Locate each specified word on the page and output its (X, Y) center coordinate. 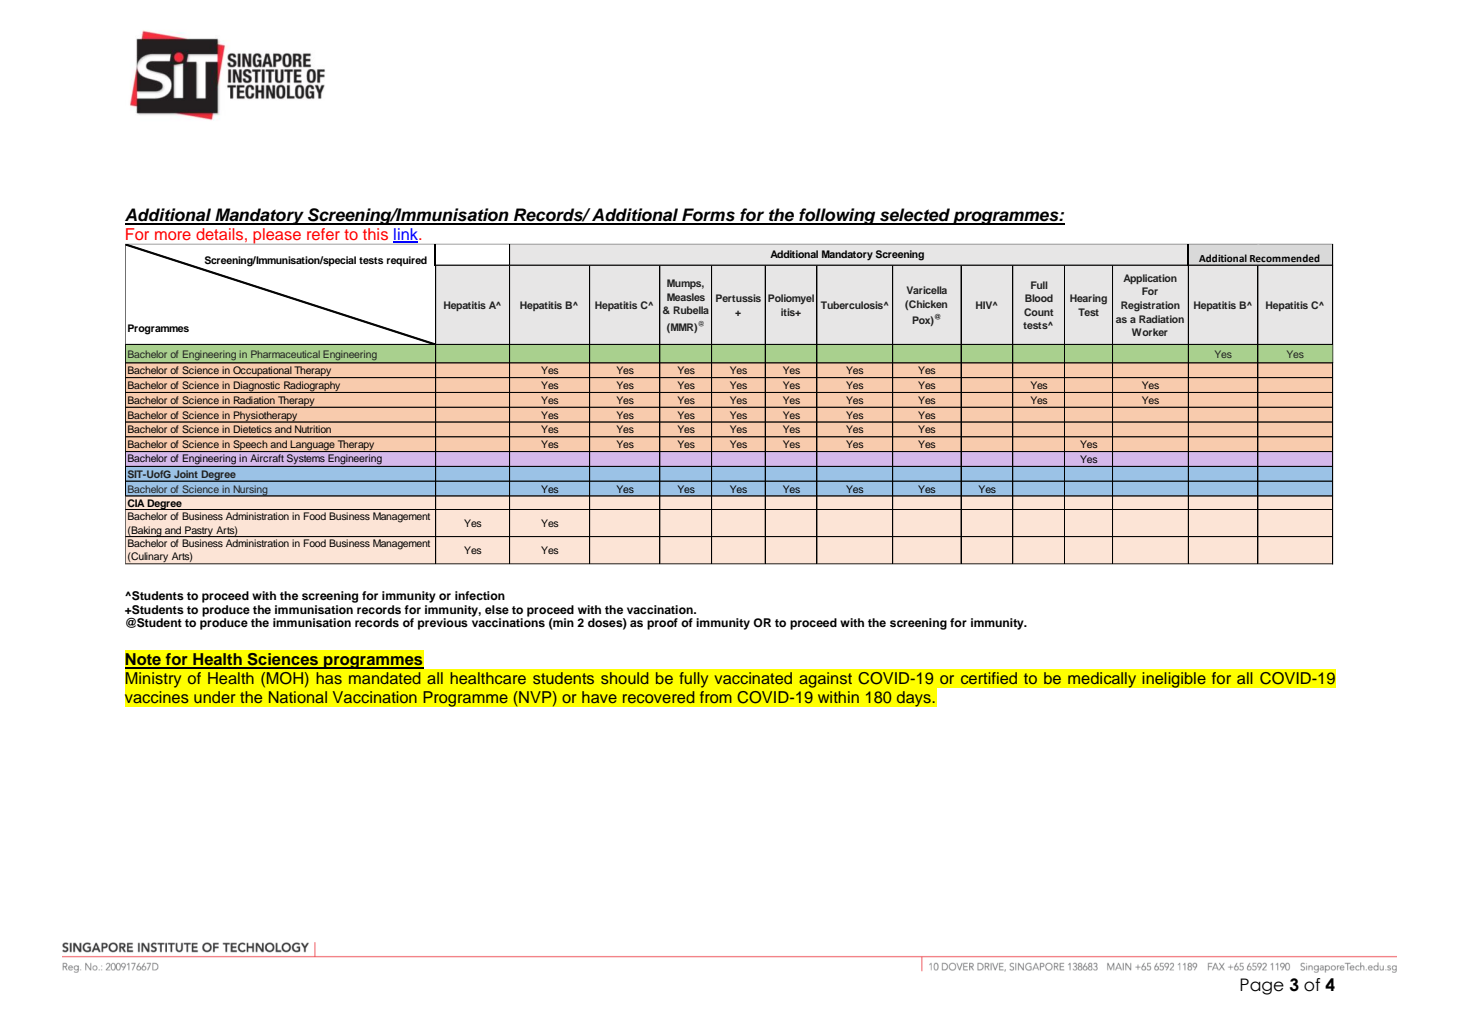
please (277, 236)
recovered (659, 697)
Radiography (312, 387)
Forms (708, 216)
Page (1262, 986)
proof (662, 624)
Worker (1150, 332)
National (298, 697)
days (914, 699)
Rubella (691, 310)
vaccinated (753, 678)
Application (1150, 279)
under (214, 697)
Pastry (199, 531)
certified (988, 678)
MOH (285, 678)
